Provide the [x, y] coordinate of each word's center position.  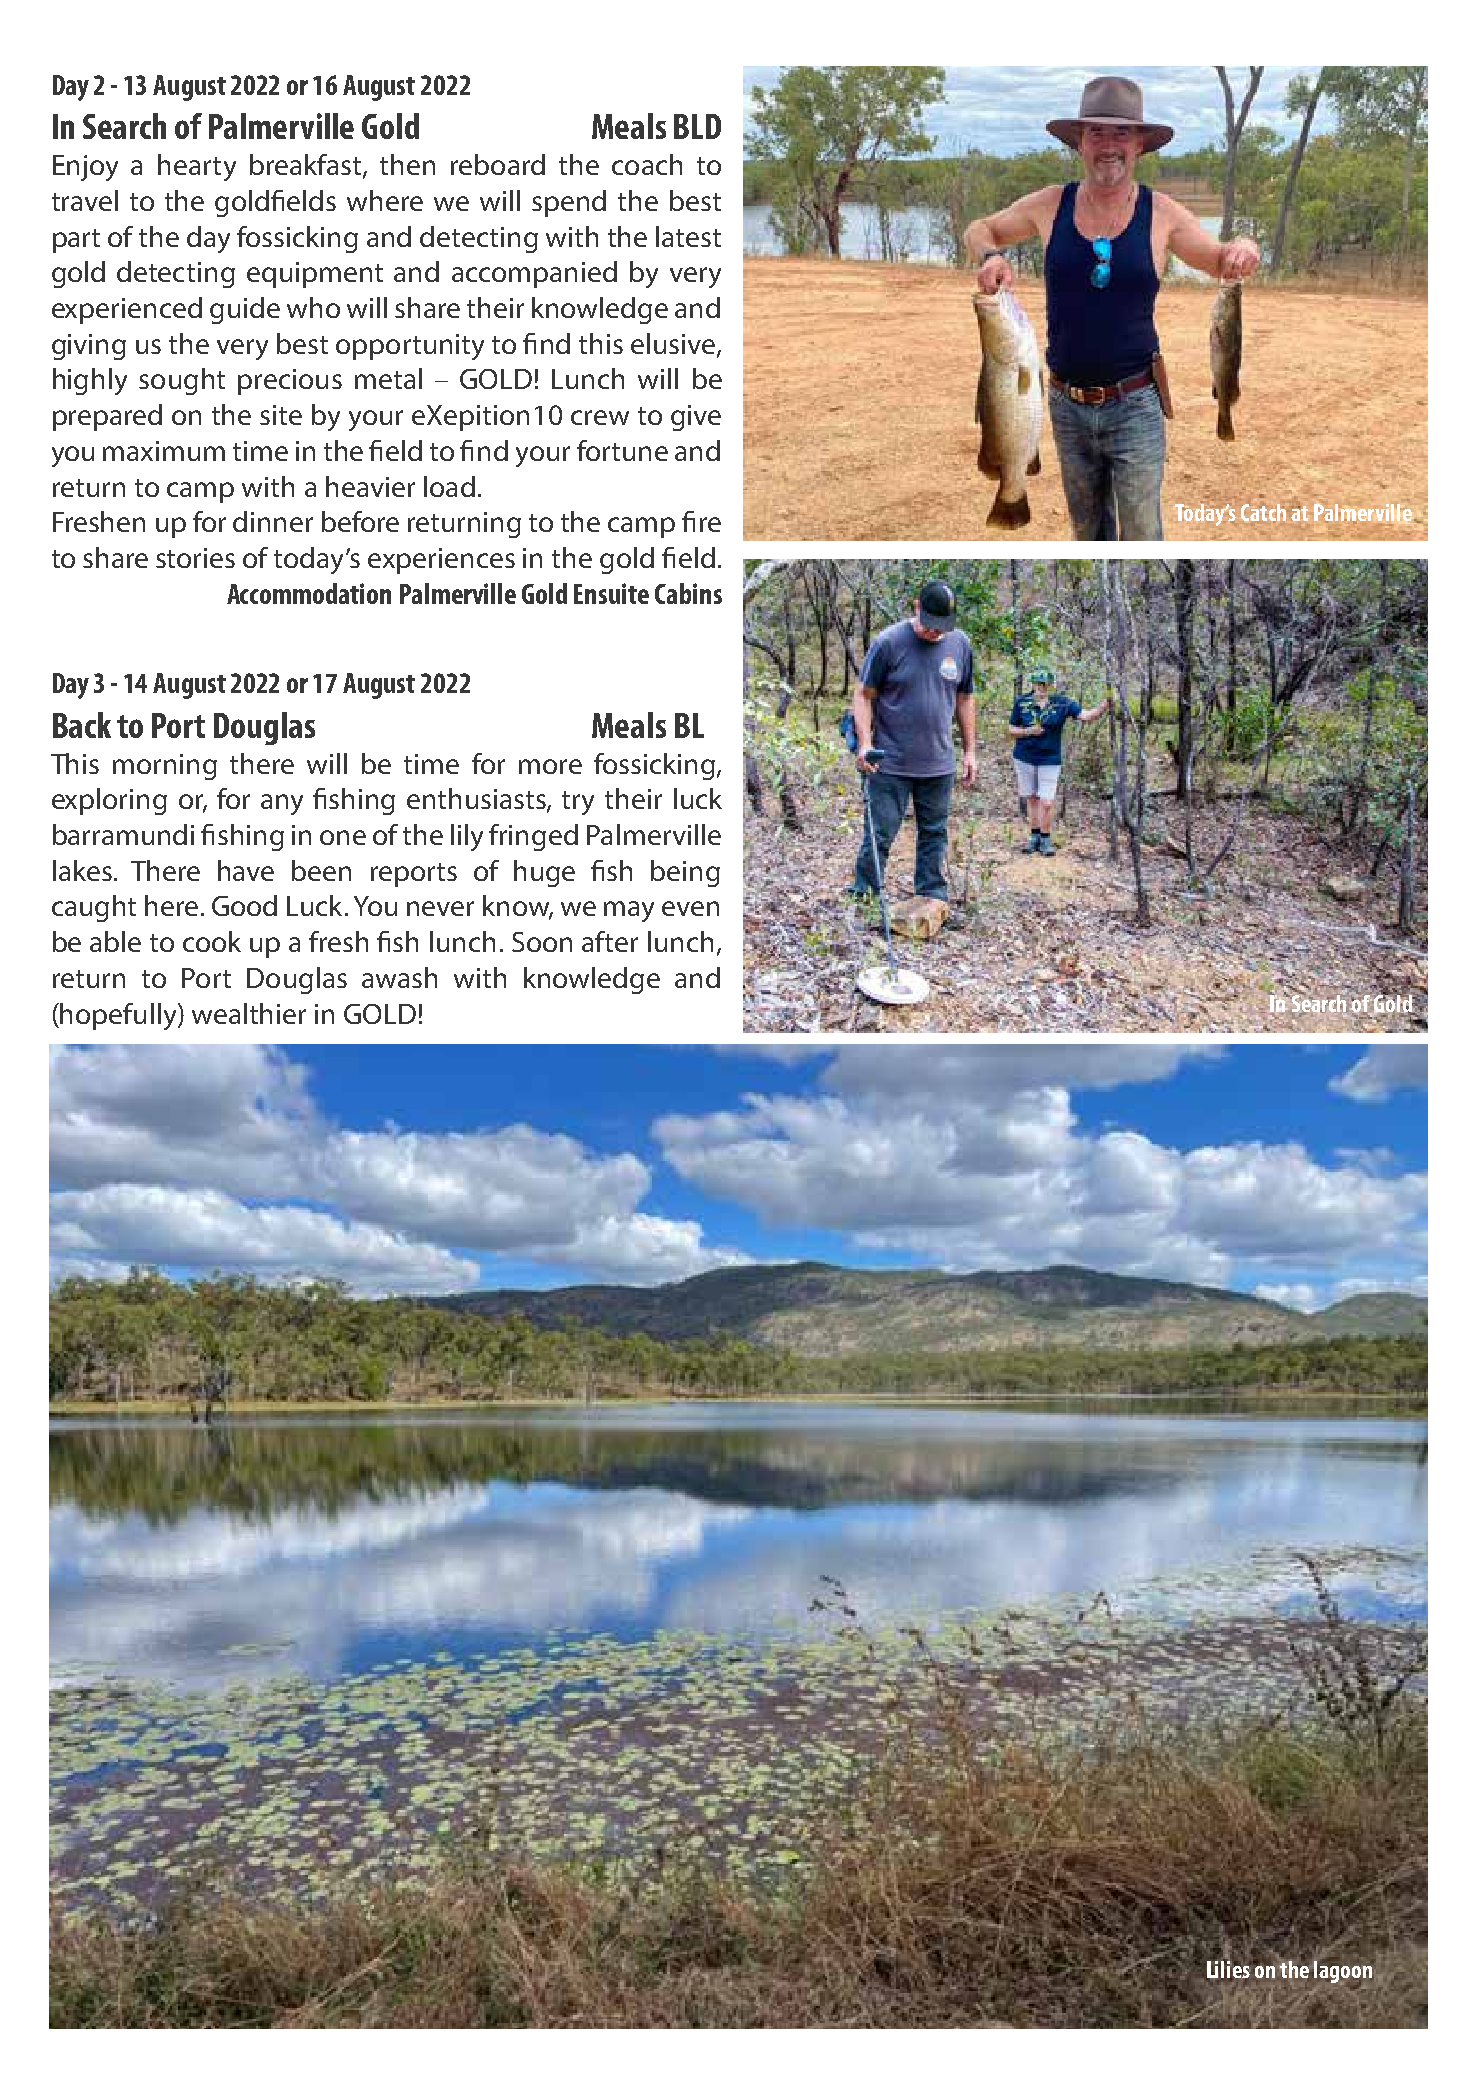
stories [195, 558]
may [629, 911]
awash [399, 977]
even [690, 908]
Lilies [1228, 1969]
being [685, 873]
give [696, 418]
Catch [1263, 512]
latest [688, 236]
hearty [197, 167]
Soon [542, 942]
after [610, 941]
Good [244, 905]
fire [701, 521]
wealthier [249, 1013]
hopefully [119, 1016]
